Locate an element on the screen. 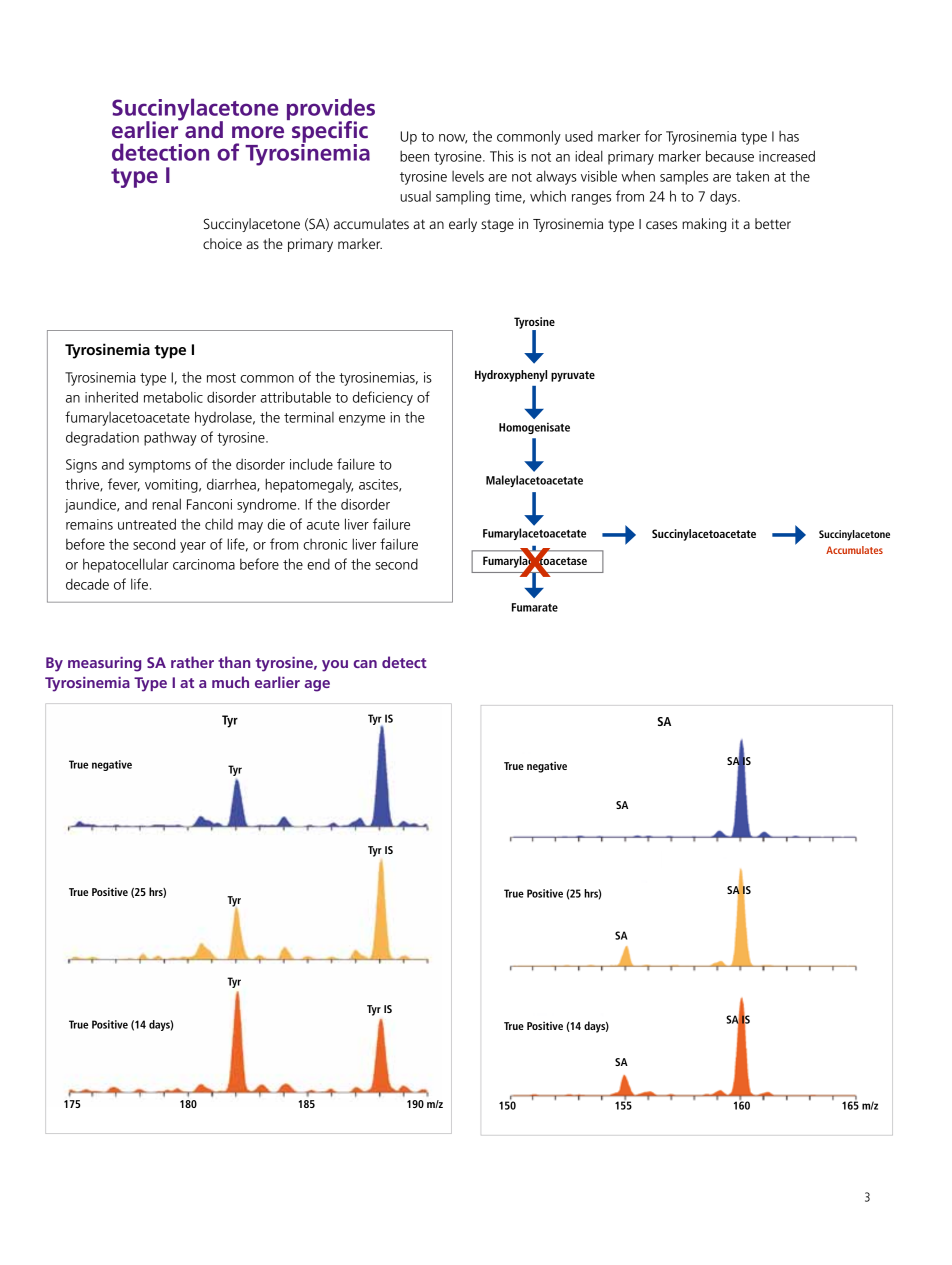  Fumarate is located at coordinates (535, 607).
